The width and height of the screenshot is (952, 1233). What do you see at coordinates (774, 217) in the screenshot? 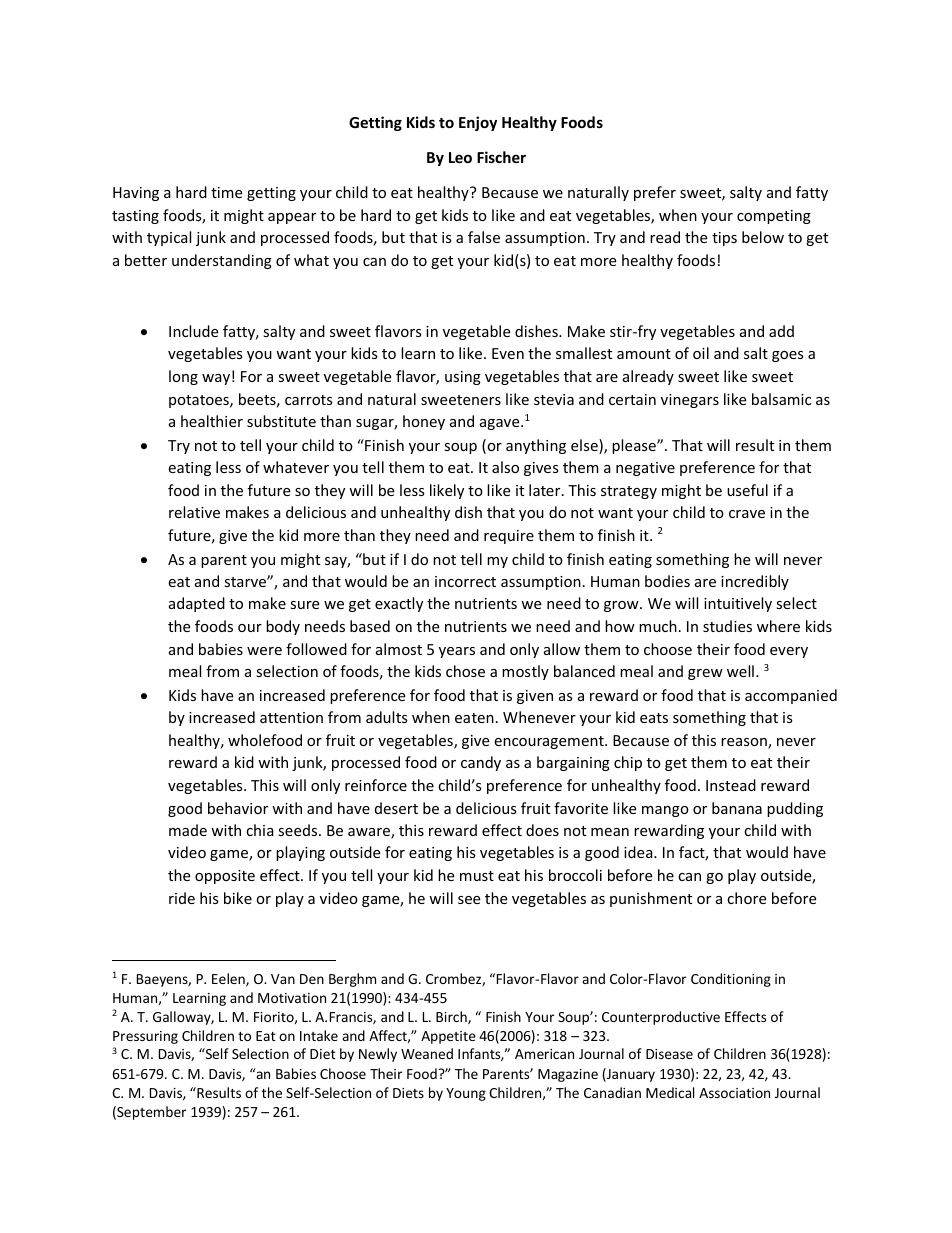
I see `competing` at bounding box center [774, 217].
